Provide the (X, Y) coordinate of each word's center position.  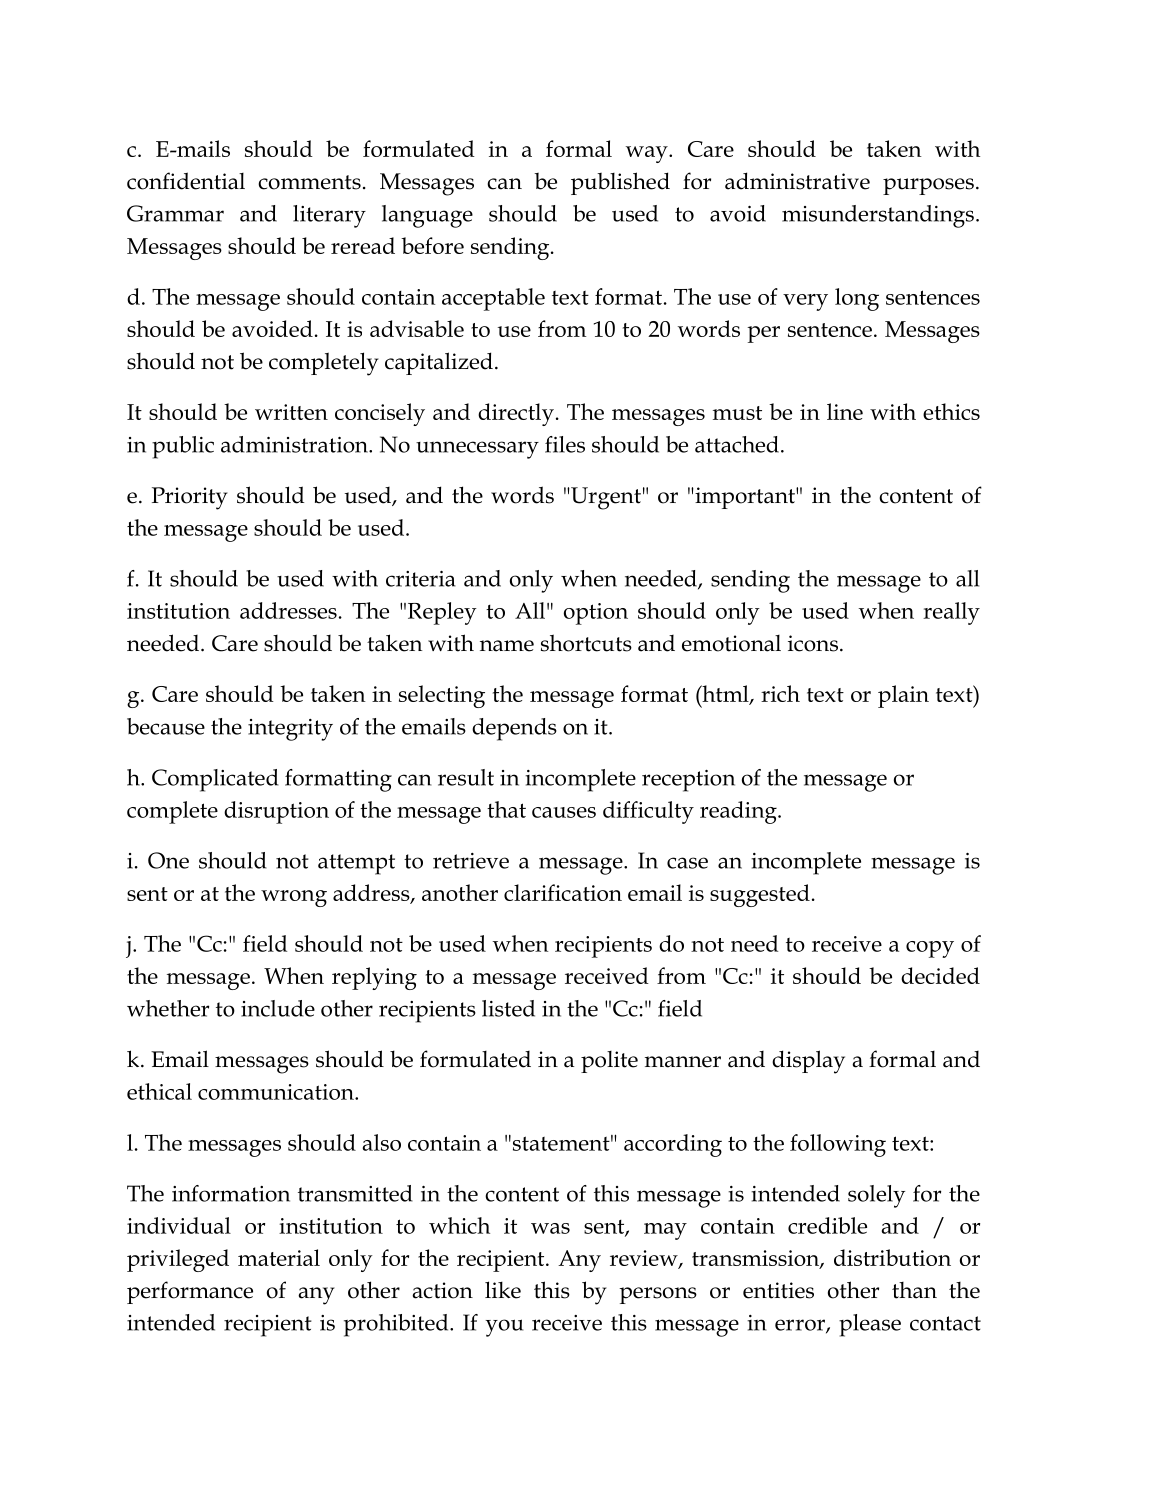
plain (903, 696)
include (278, 1008)
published (620, 183)
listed (508, 1008)
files (565, 444)
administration (295, 444)
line (845, 411)
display (808, 1062)
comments (309, 182)
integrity (290, 730)
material (279, 1257)
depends (514, 729)
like (503, 1290)
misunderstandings (878, 216)
